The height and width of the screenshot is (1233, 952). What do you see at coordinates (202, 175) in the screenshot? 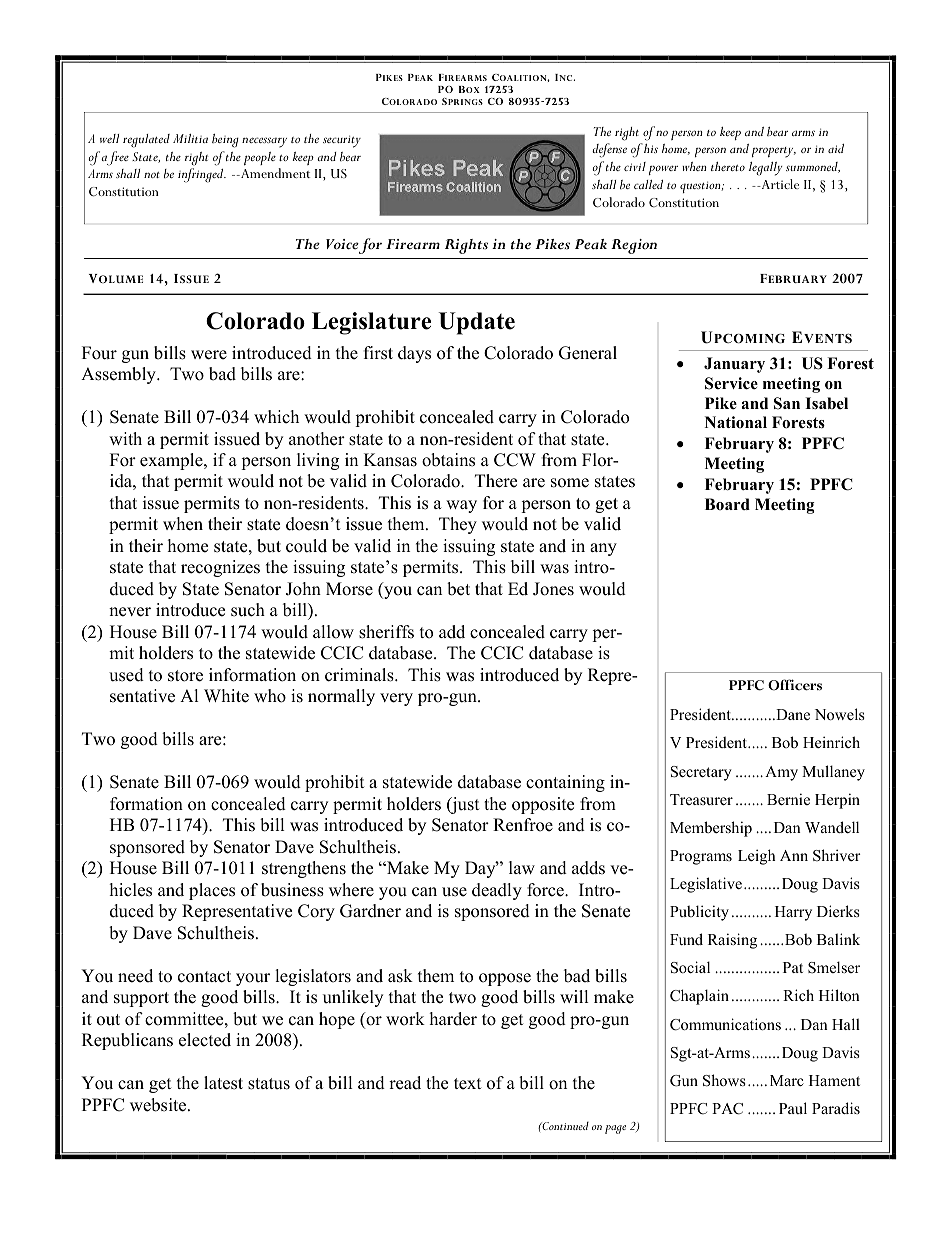
I see `infringed` at bounding box center [202, 175].
